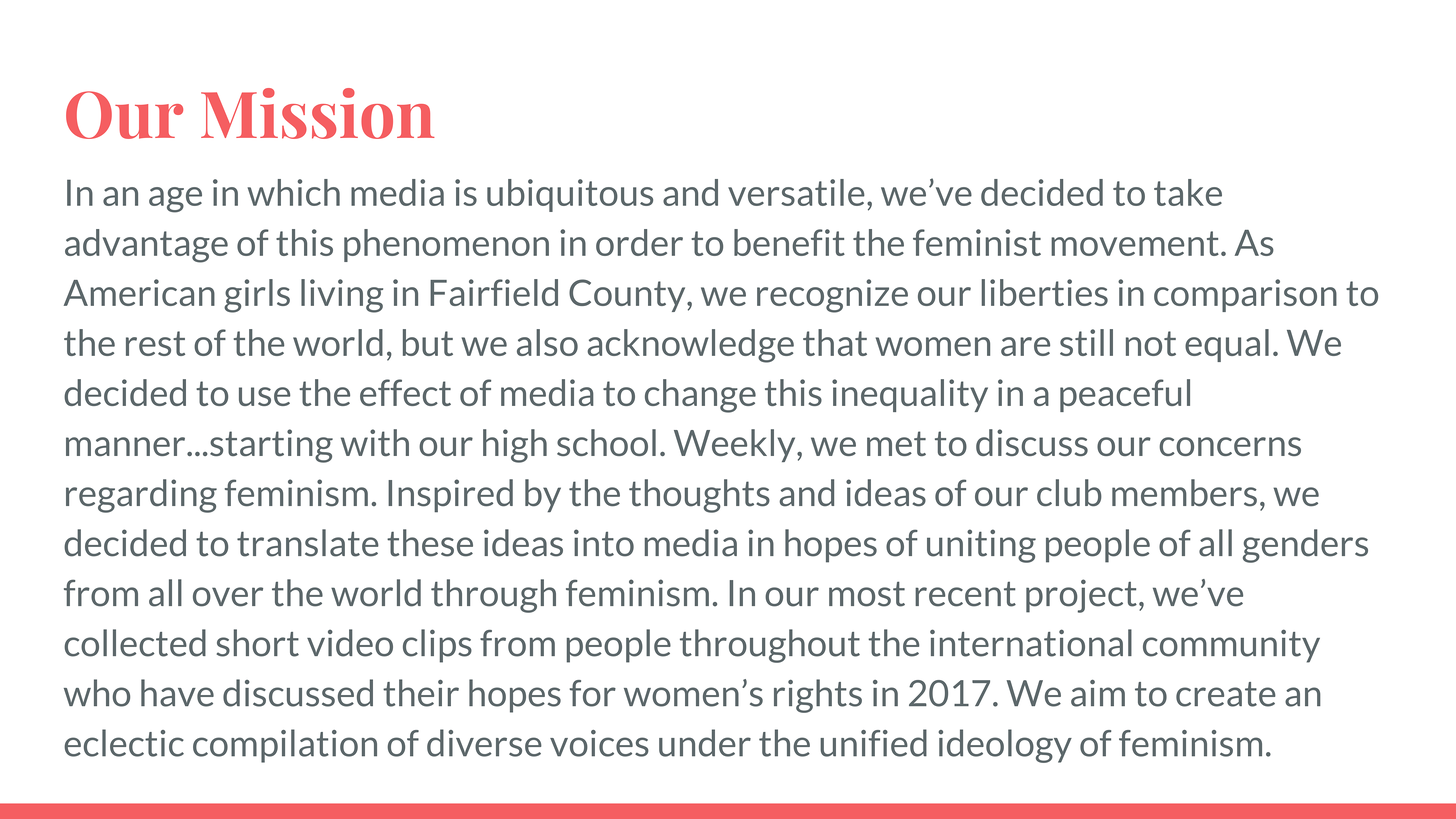  What do you see at coordinates (285, 746) in the screenshot?
I see `compilation` at bounding box center [285, 746].
